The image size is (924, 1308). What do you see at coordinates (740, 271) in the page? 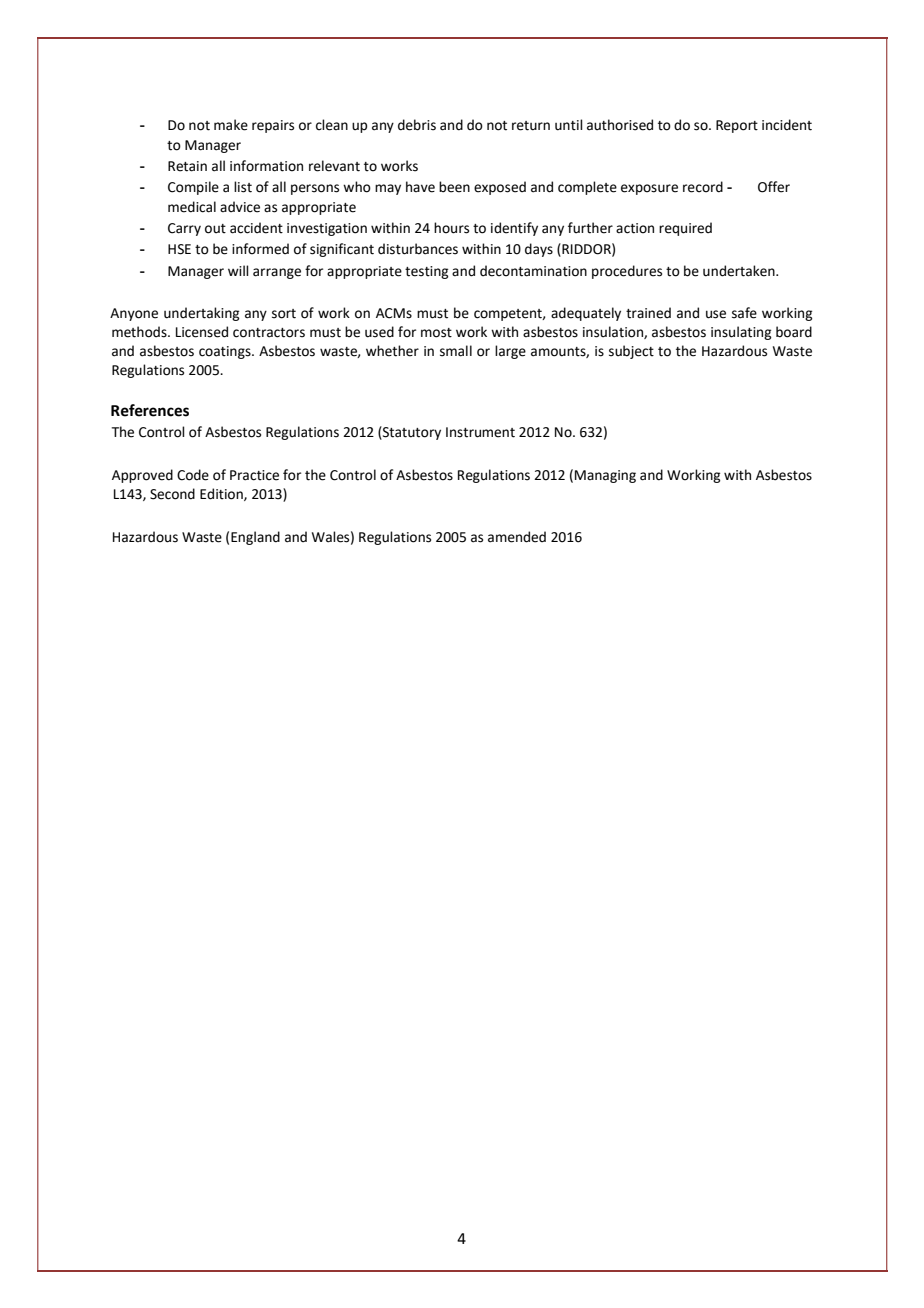
I see `undertaken` at bounding box center [740, 271].
